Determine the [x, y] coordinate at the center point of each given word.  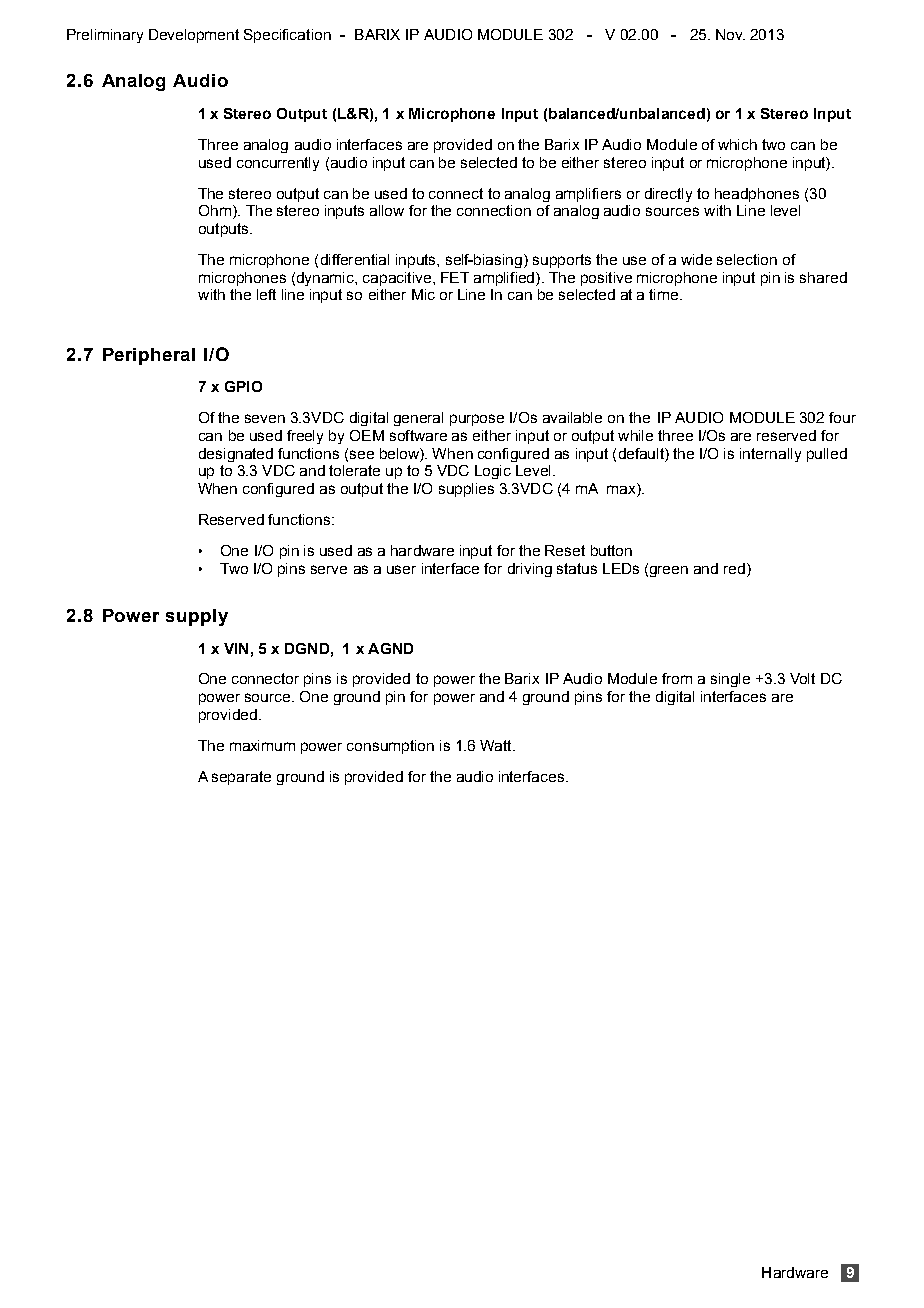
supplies [466, 490]
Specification [287, 36]
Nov [730, 34]
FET [455, 277]
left [266, 294]
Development [194, 36]
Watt [497, 745]
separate [241, 778]
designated [236, 455]
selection [747, 259]
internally [770, 455]
